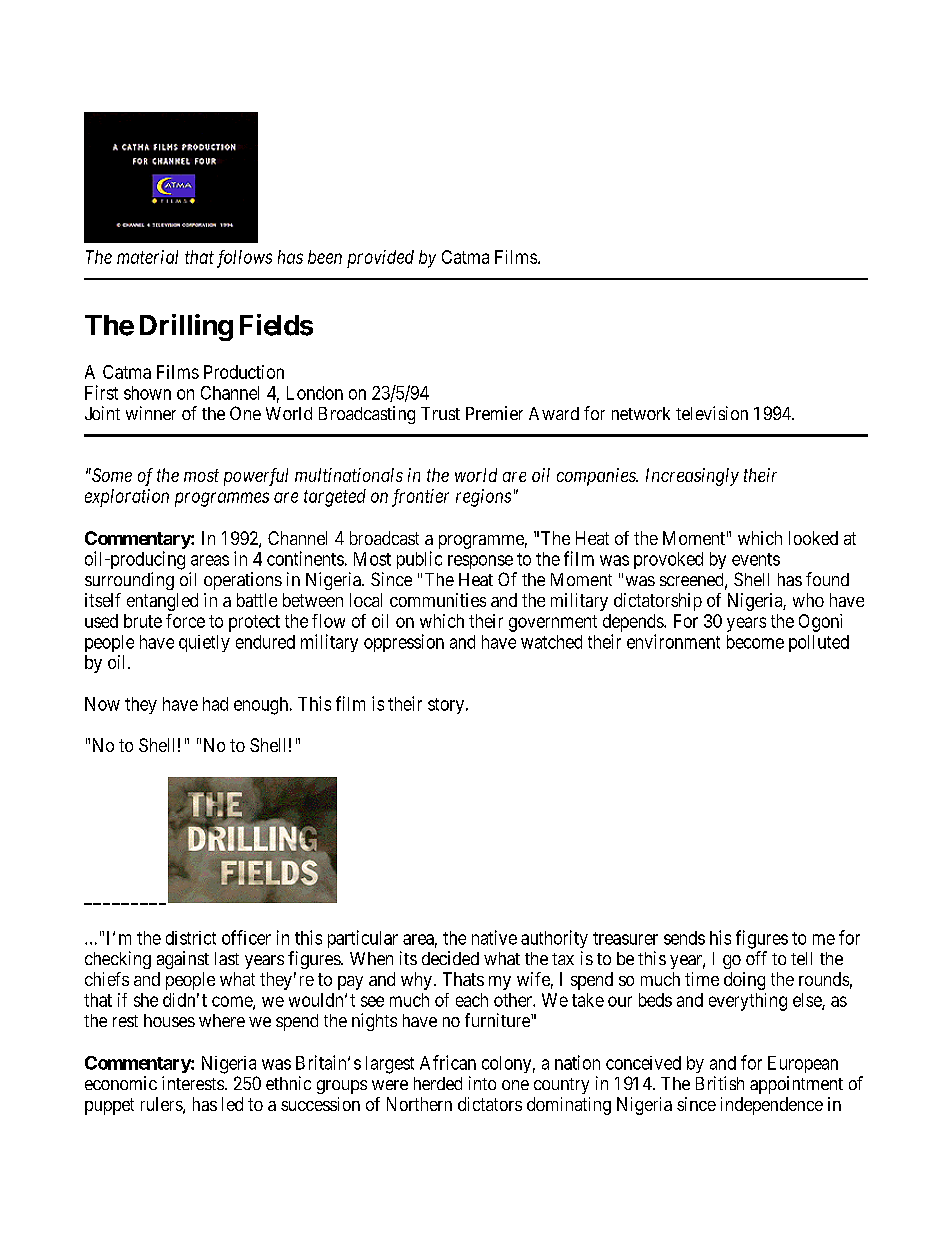 Image resolution: width=952 pixels, height=1233 pixels. I want to click on environment, so click(673, 641).
